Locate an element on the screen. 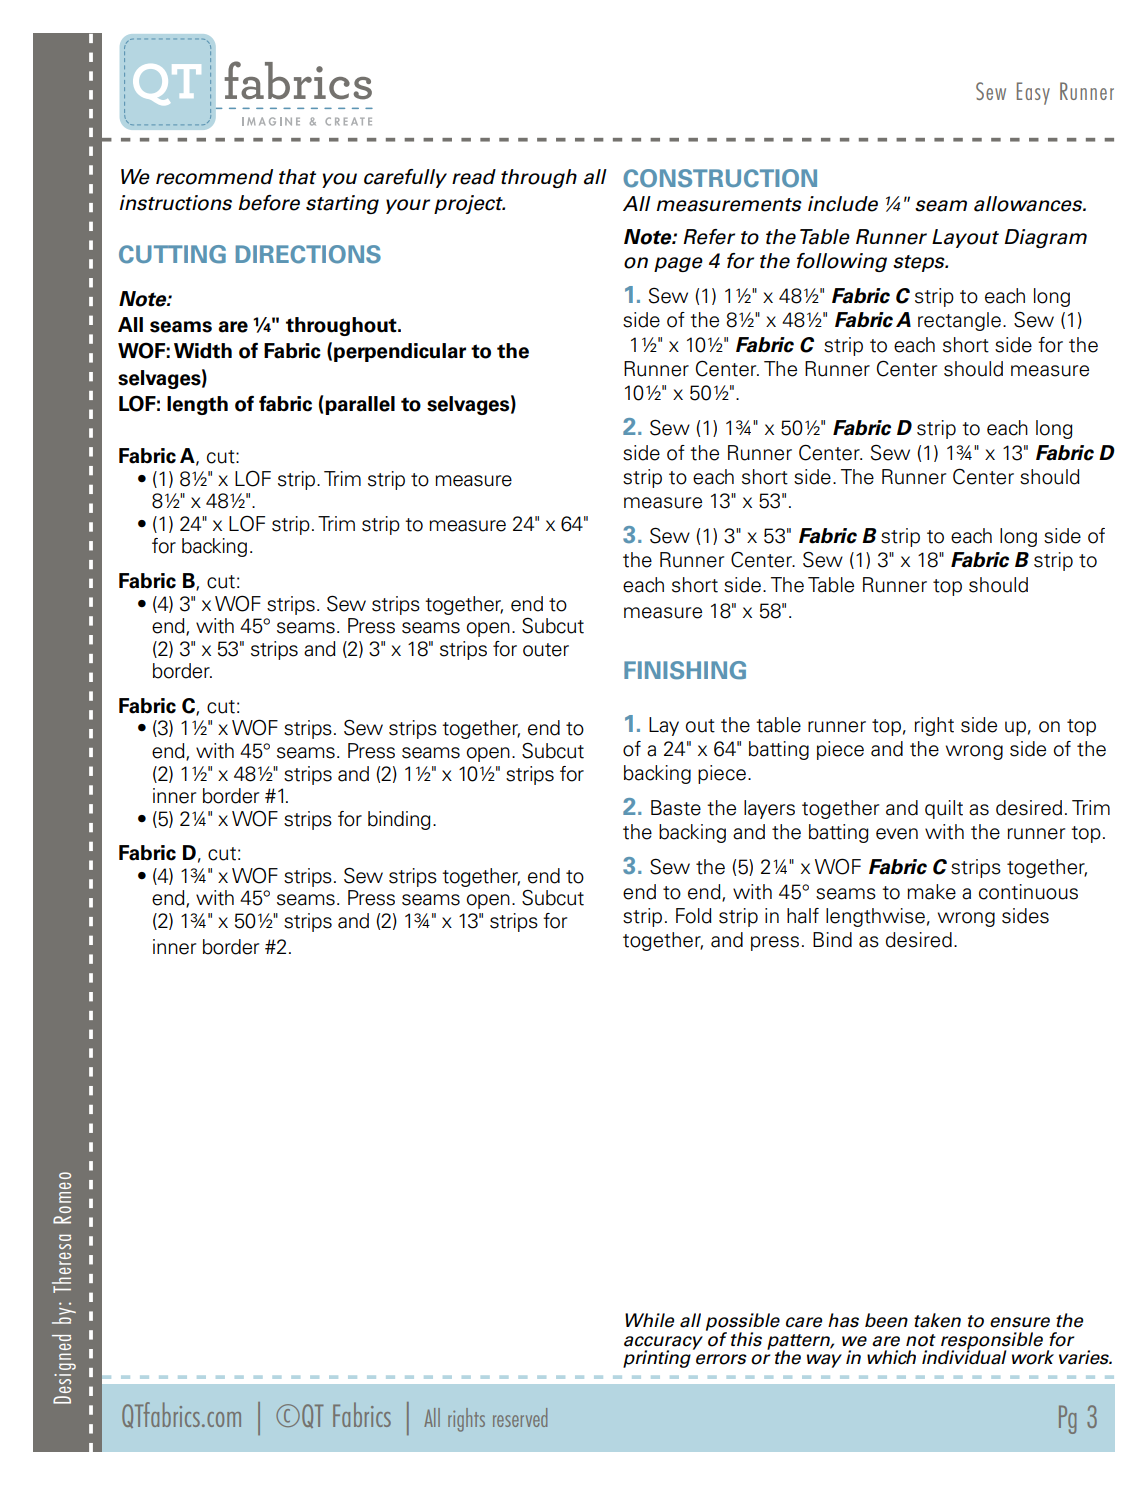 The height and width of the screenshot is (1486, 1148). individual is located at coordinates (964, 1356).
